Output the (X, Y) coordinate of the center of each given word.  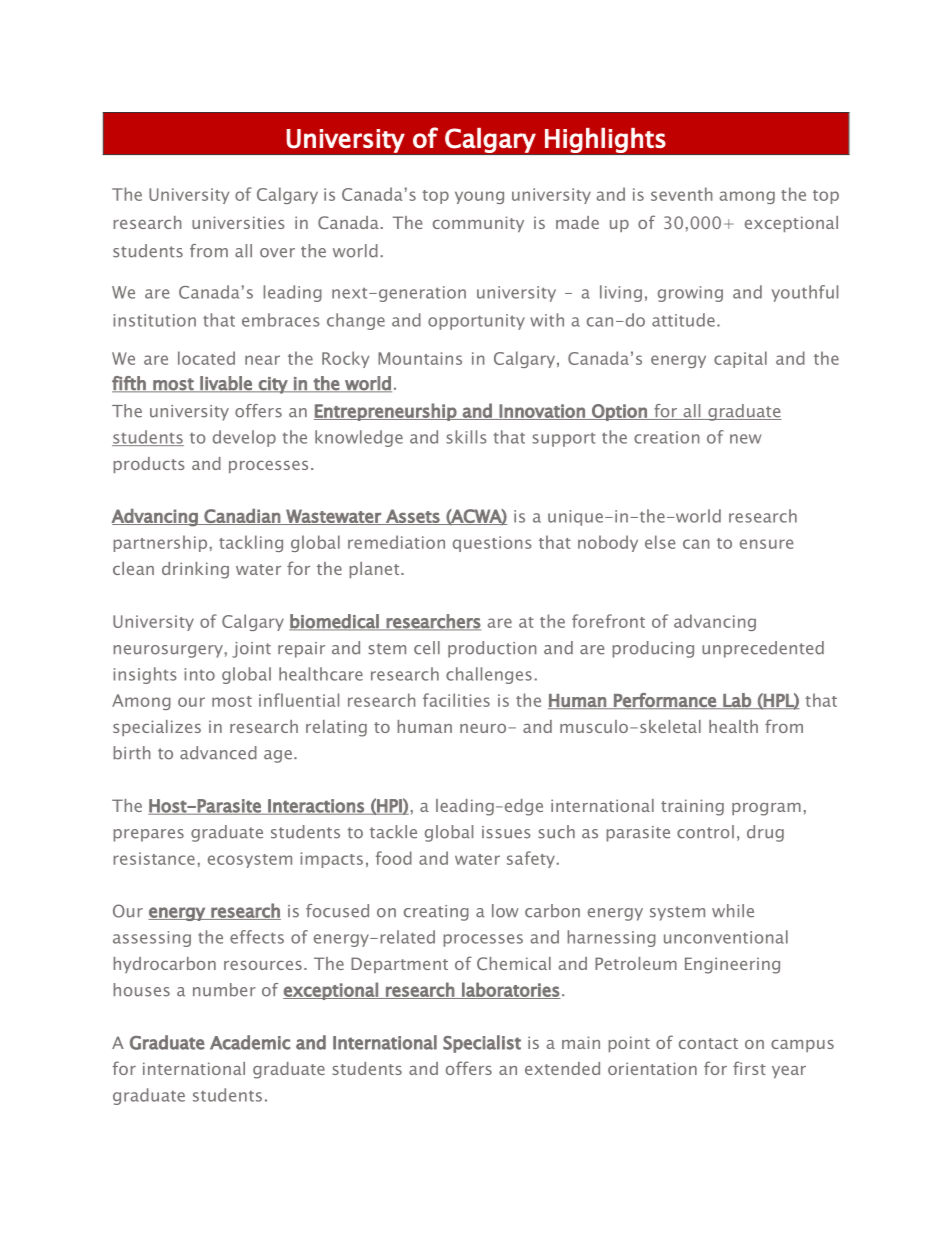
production (492, 649)
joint (251, 650)
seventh (682, 194)
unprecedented (763, 649)
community (478, 224)
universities (238, 222)
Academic (250, 1042)
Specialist (482, 1044)
